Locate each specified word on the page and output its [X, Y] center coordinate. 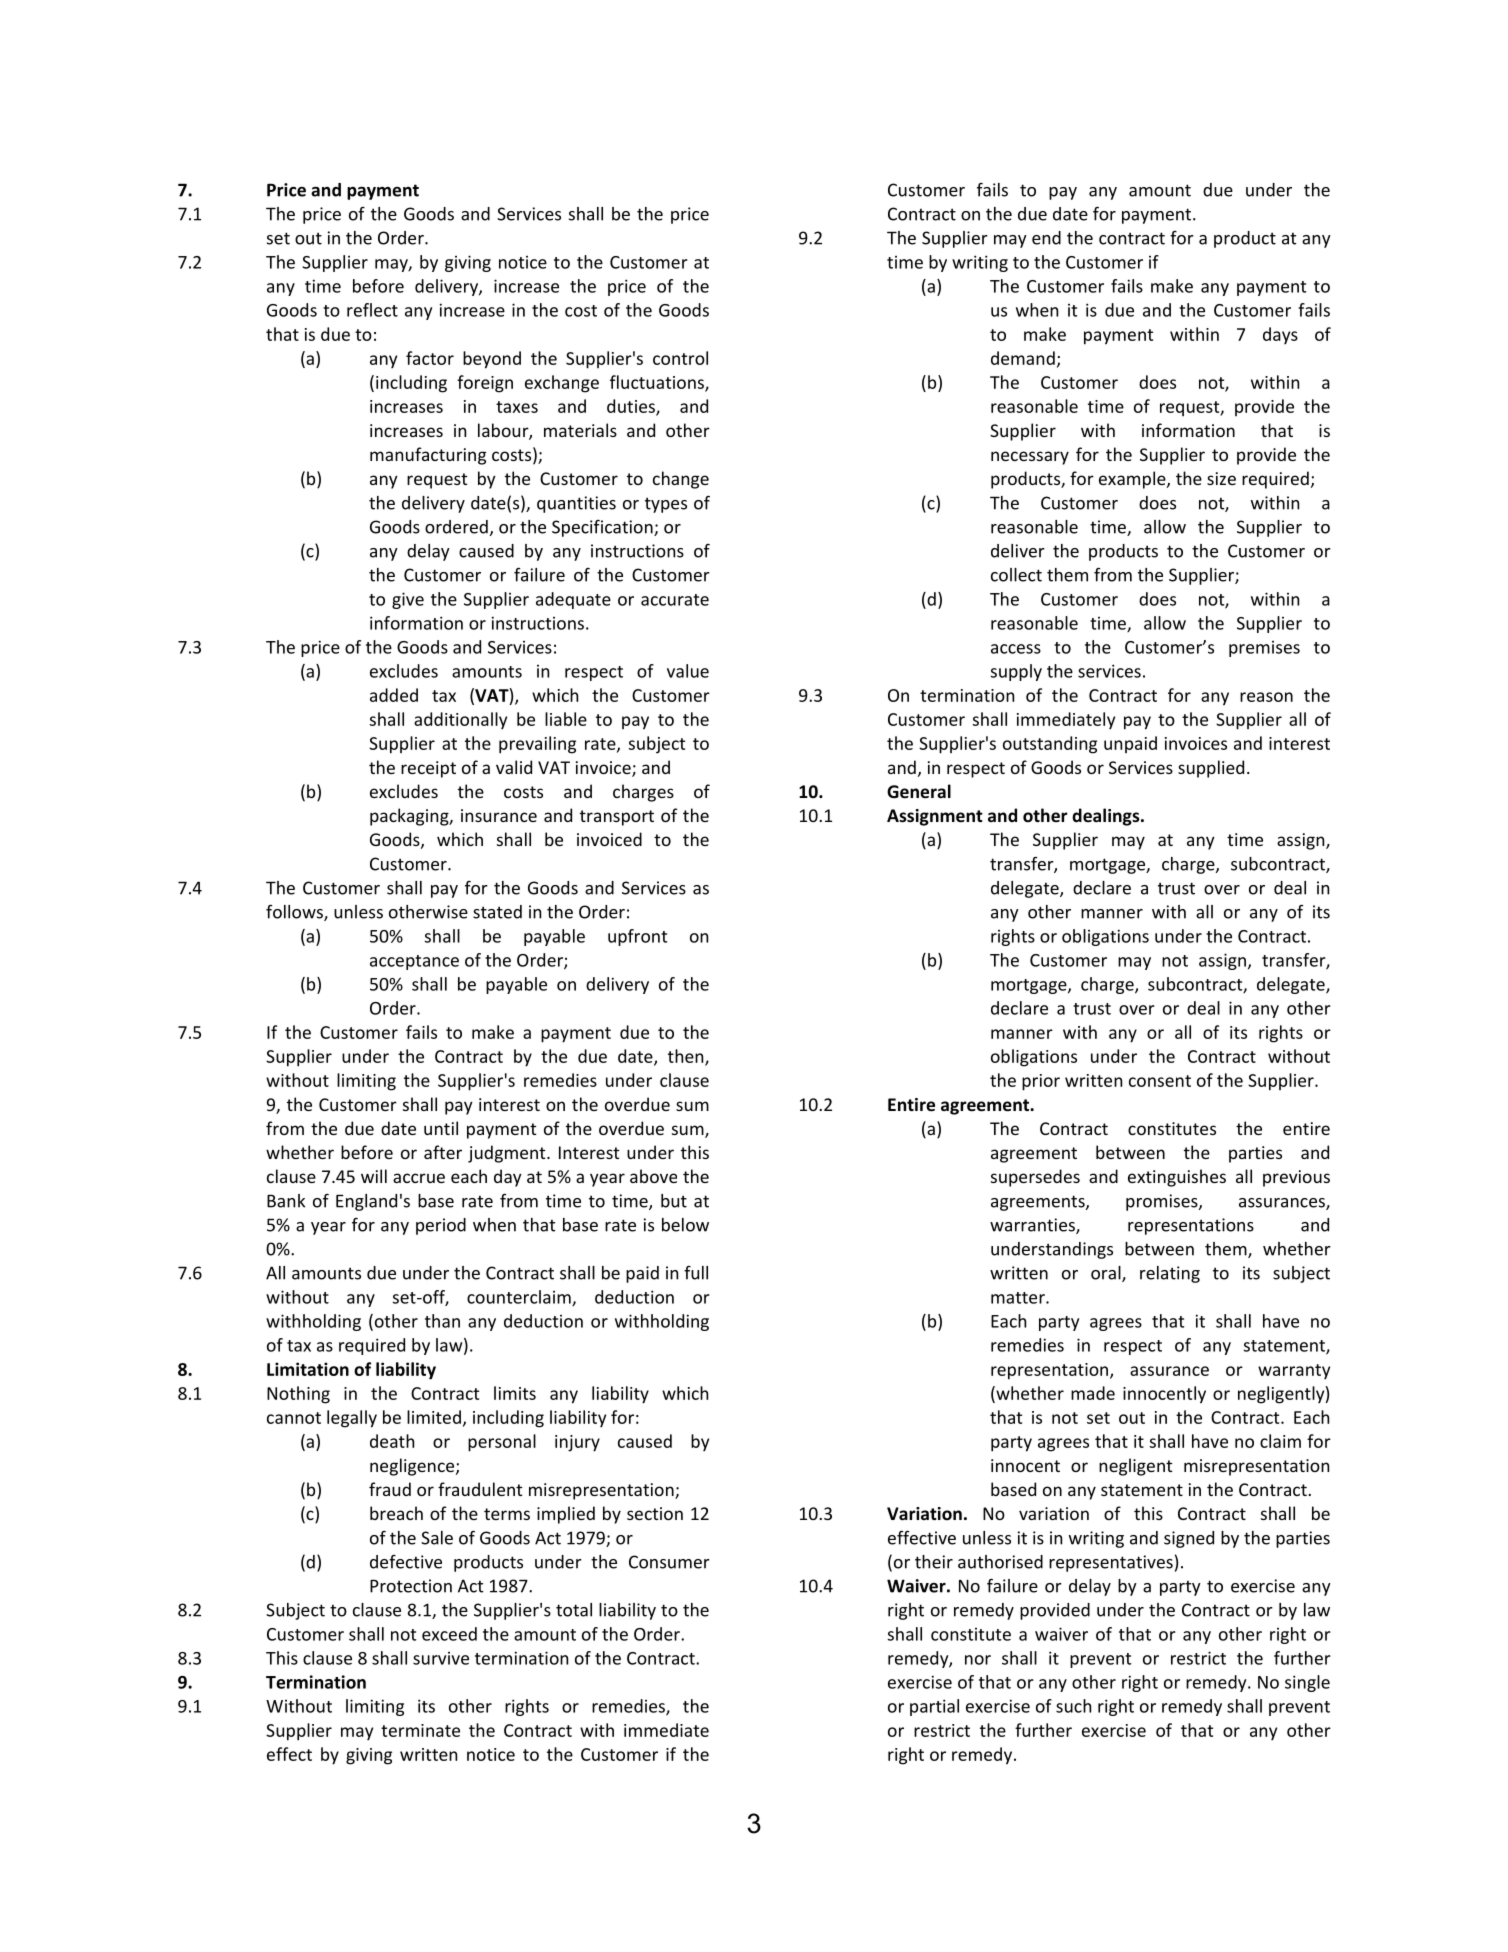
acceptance [414, 962]
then [687, 1057]
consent [1160, 1081]
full [696, 1273]
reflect [372, 310]
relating [1170, 1274]
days [1280, 335]
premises [1264, 649]
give [408, 600]
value [688, 671]
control [680, 358]
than [442, 1321]
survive [441, 1658]
